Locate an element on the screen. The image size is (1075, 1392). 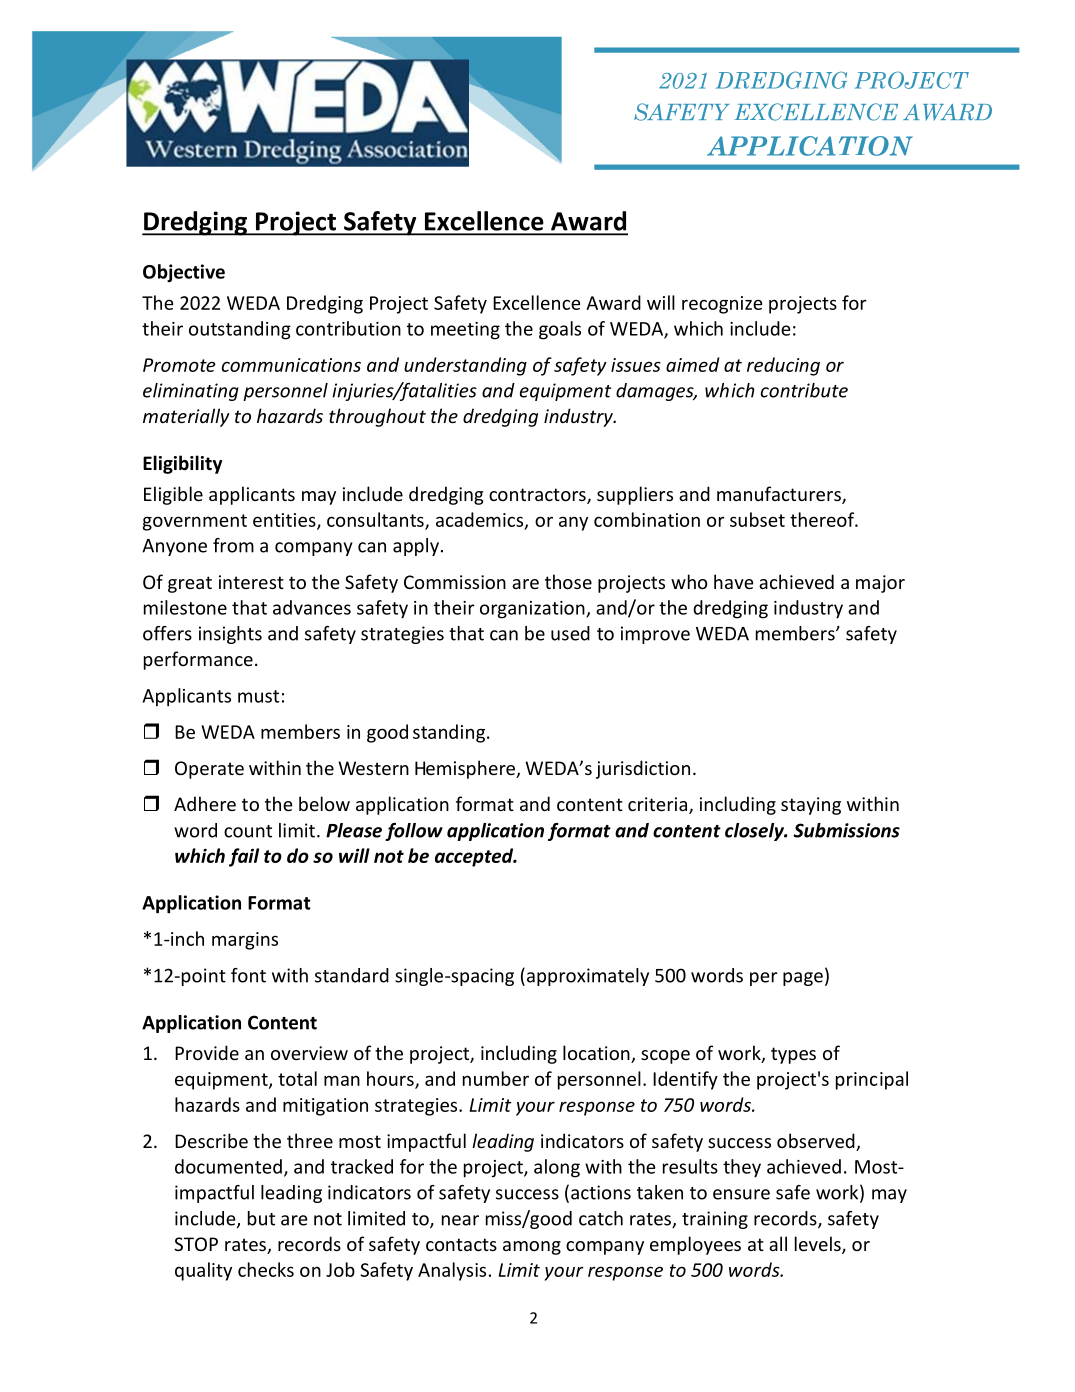
Operate is located at coordinates (209, 770).
